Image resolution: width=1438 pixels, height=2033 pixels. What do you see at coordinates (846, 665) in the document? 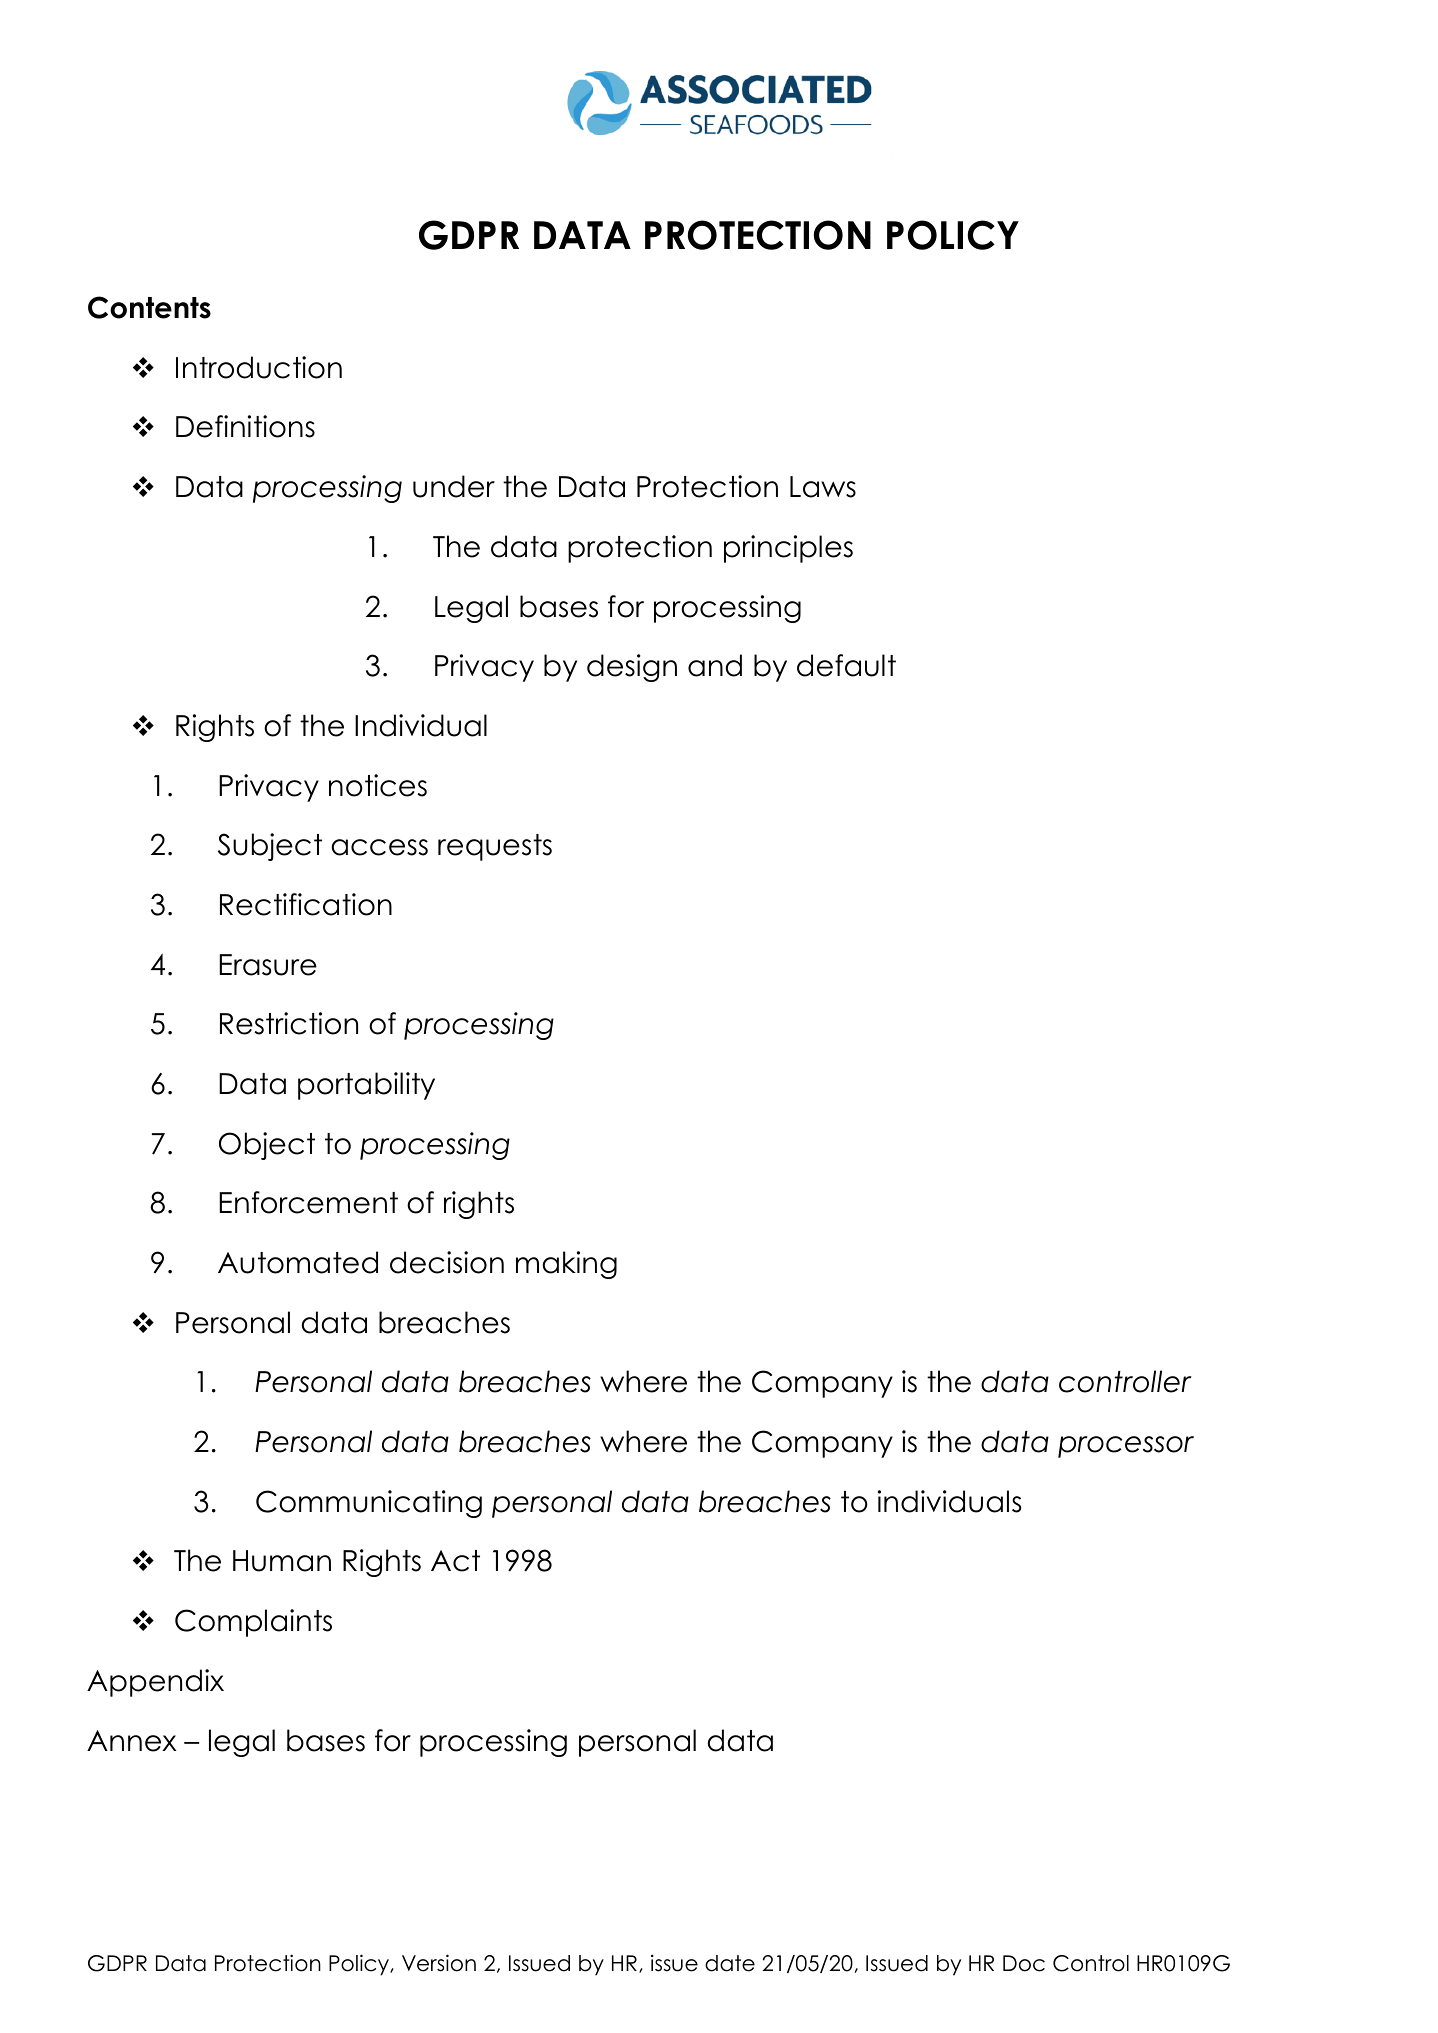
I see `default` at bounding box center [846, 665].
